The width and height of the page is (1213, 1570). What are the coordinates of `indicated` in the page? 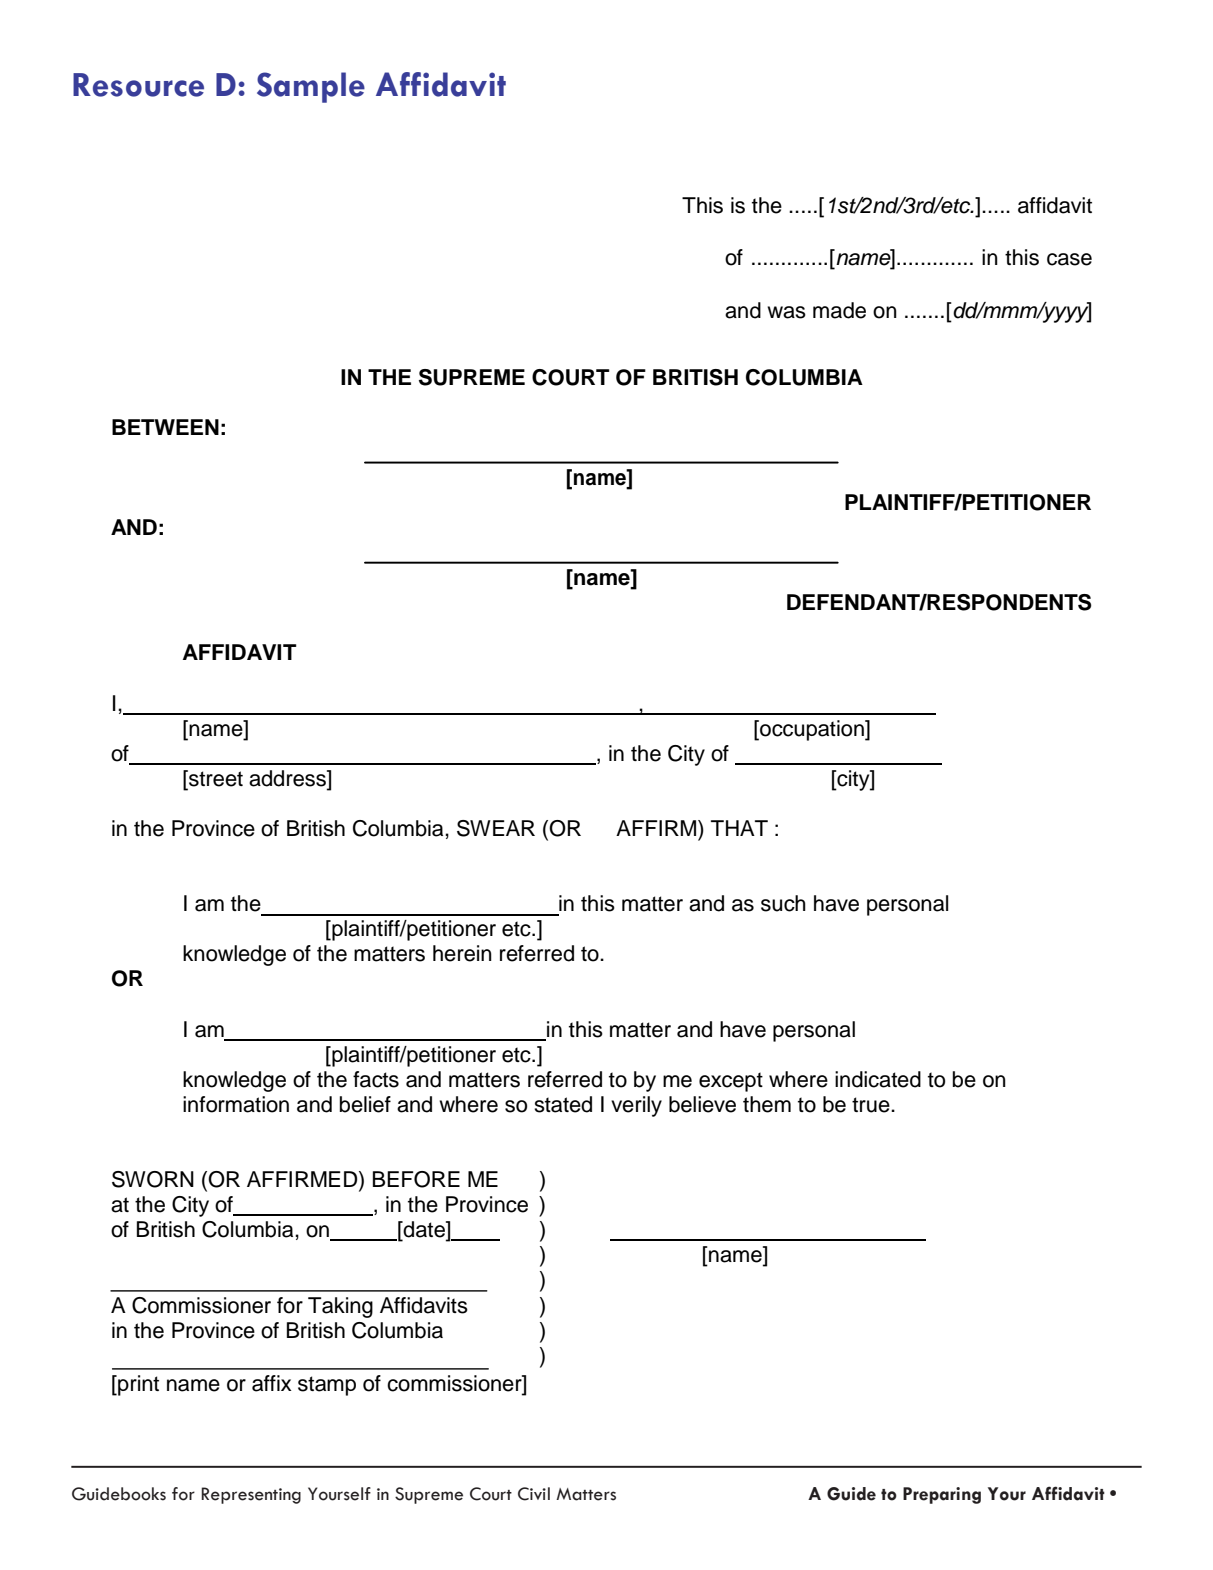 It's located at (878, 1079).
